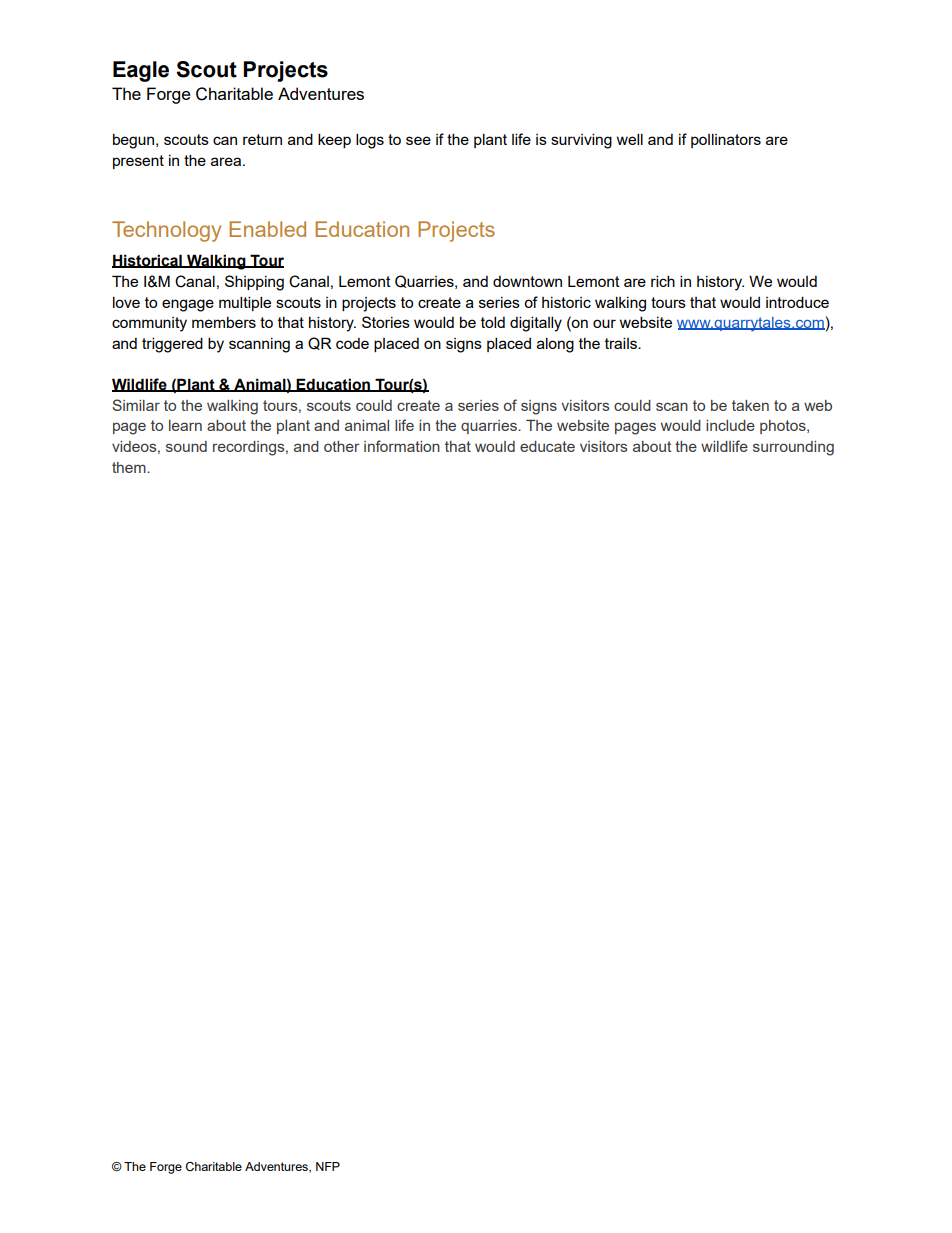  What do you see at coordinates (186, 446) in the page?
I see `sound` at bounding box center [186, 446].
